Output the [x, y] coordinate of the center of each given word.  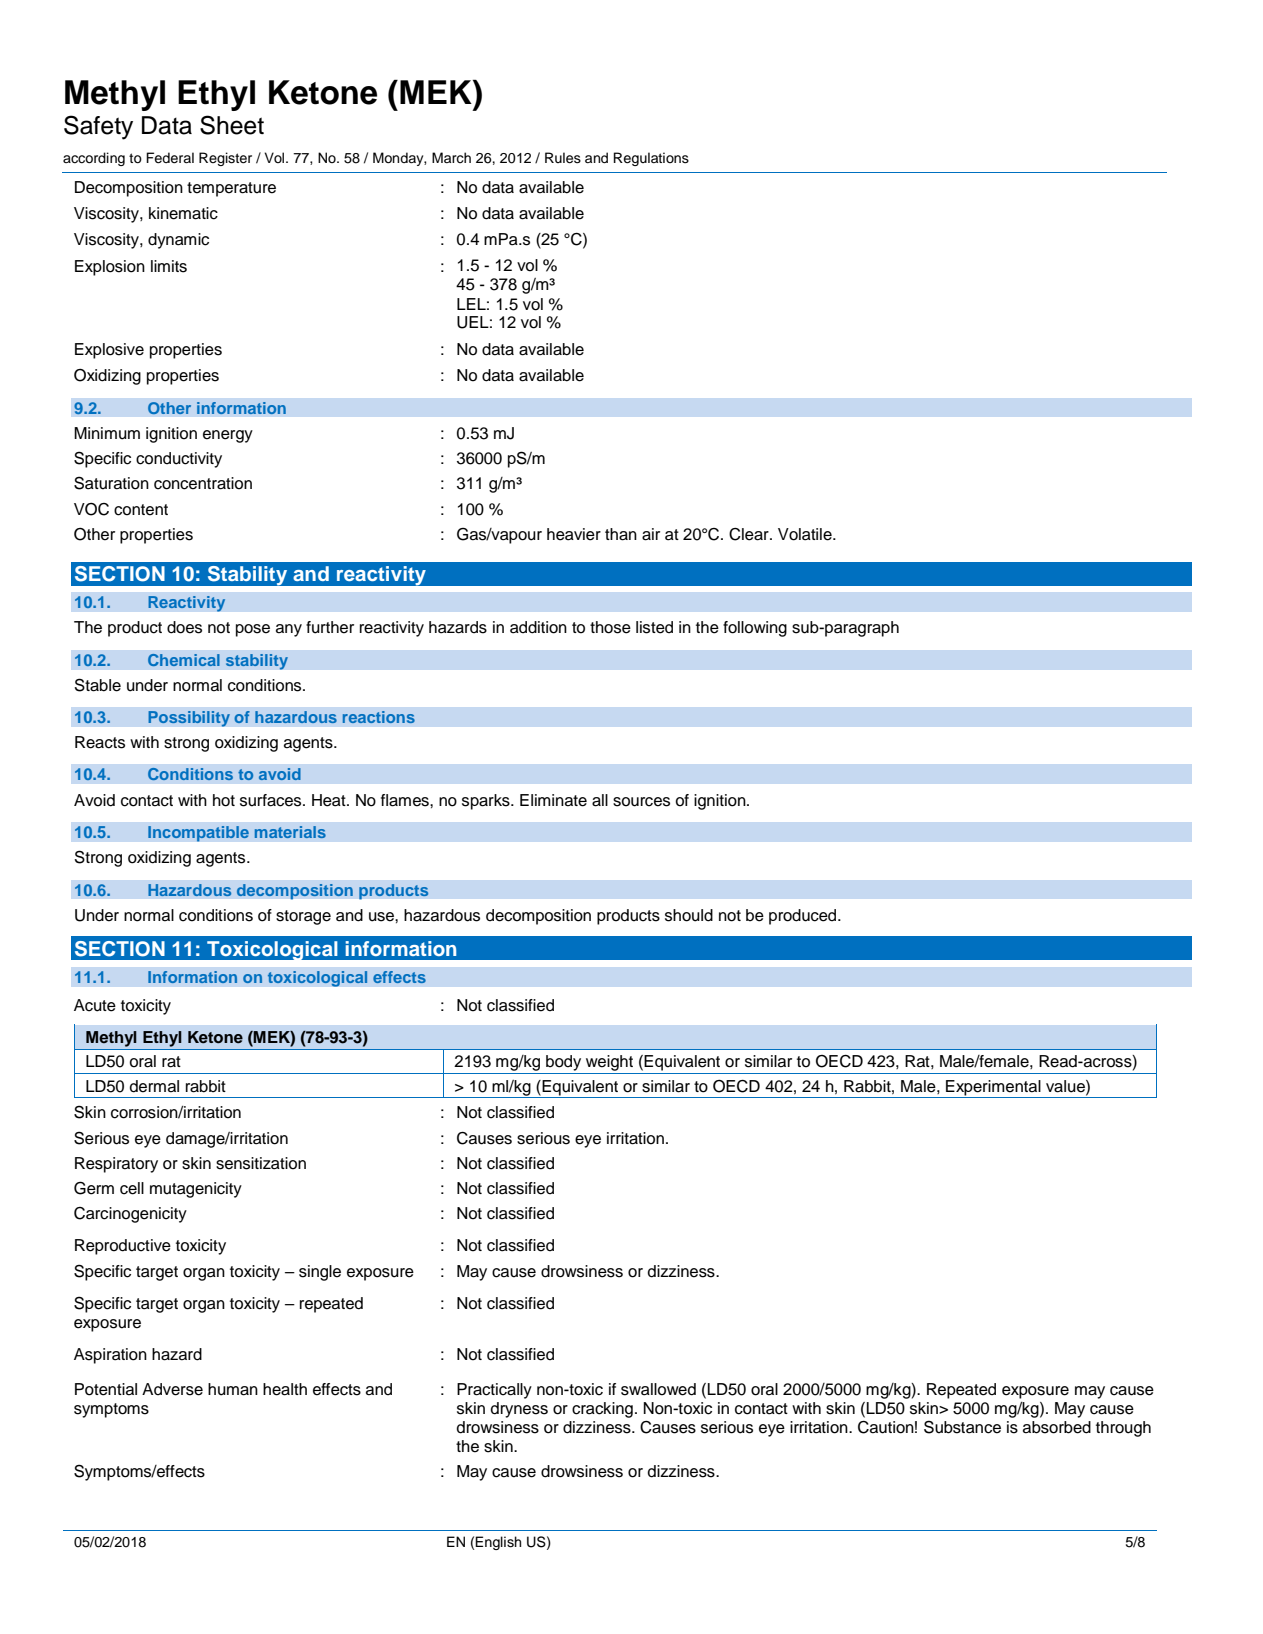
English [498, 1543]
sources [641, 802]
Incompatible [198, 834]
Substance [962, 1427]
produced [804, 917]
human [233, 1389]
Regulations [651, 159]
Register [225, 159]
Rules [563, 158]
